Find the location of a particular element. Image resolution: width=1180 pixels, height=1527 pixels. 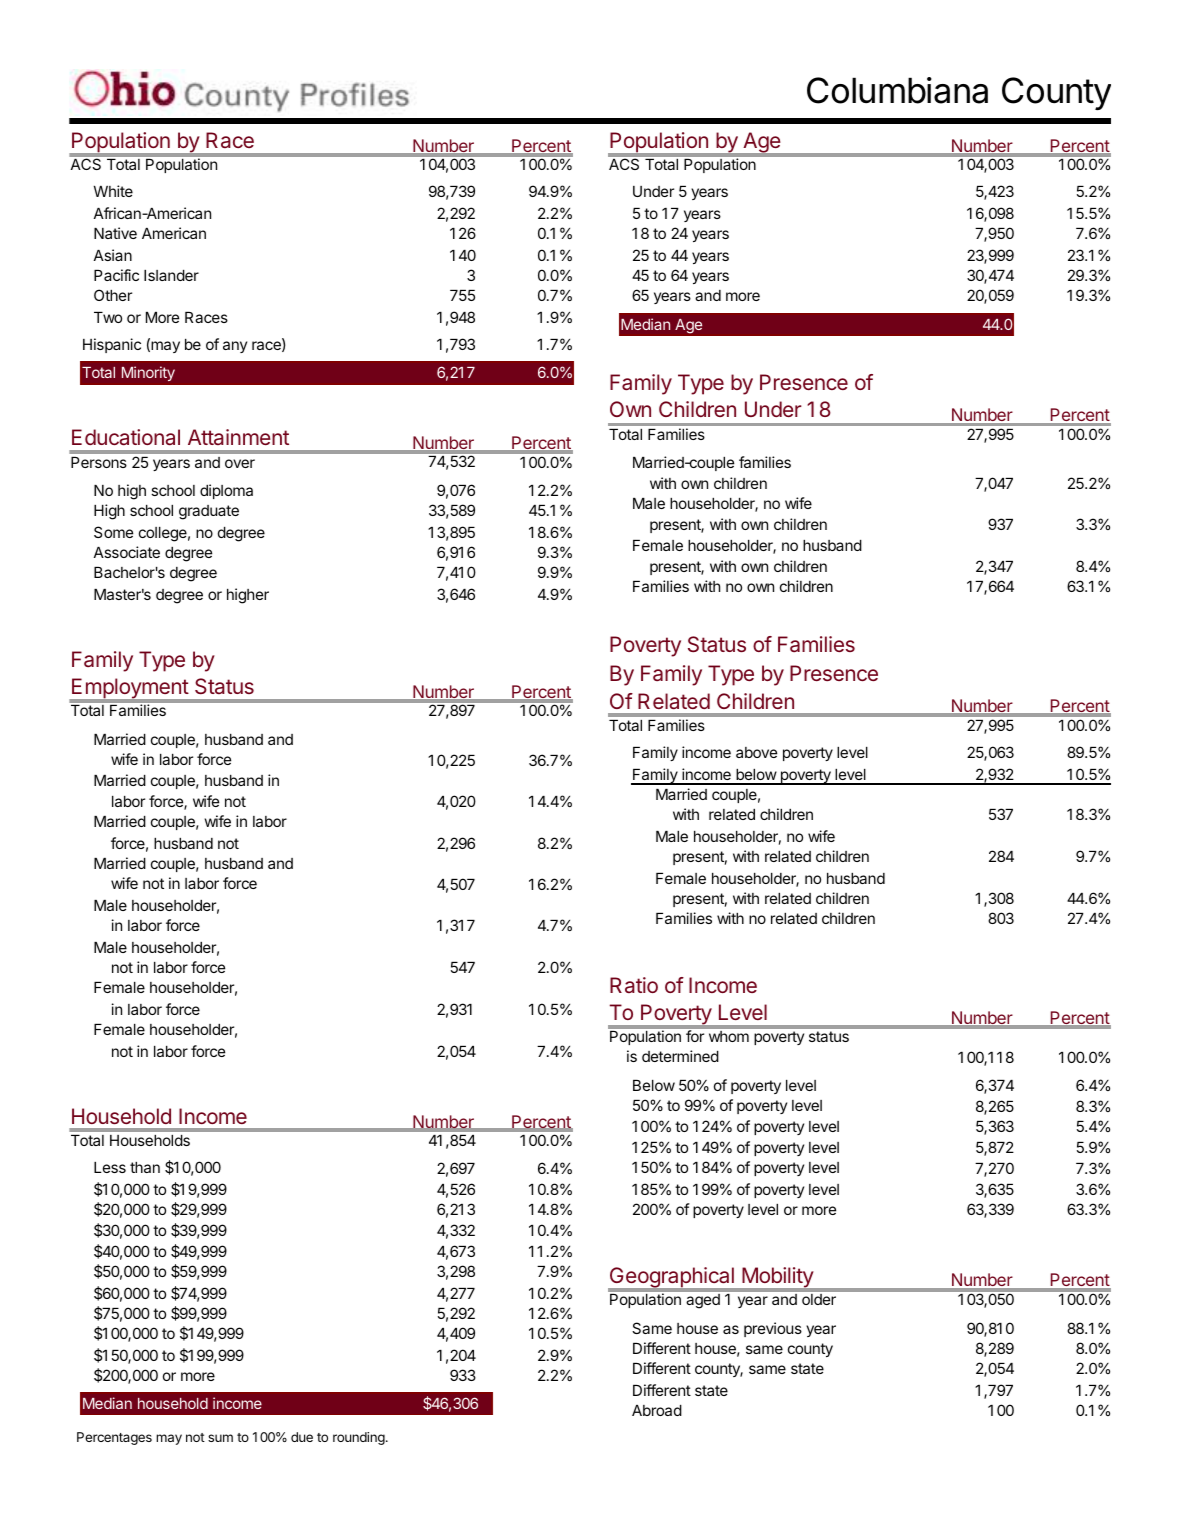

Employment is located at coordinates (130, 690).
